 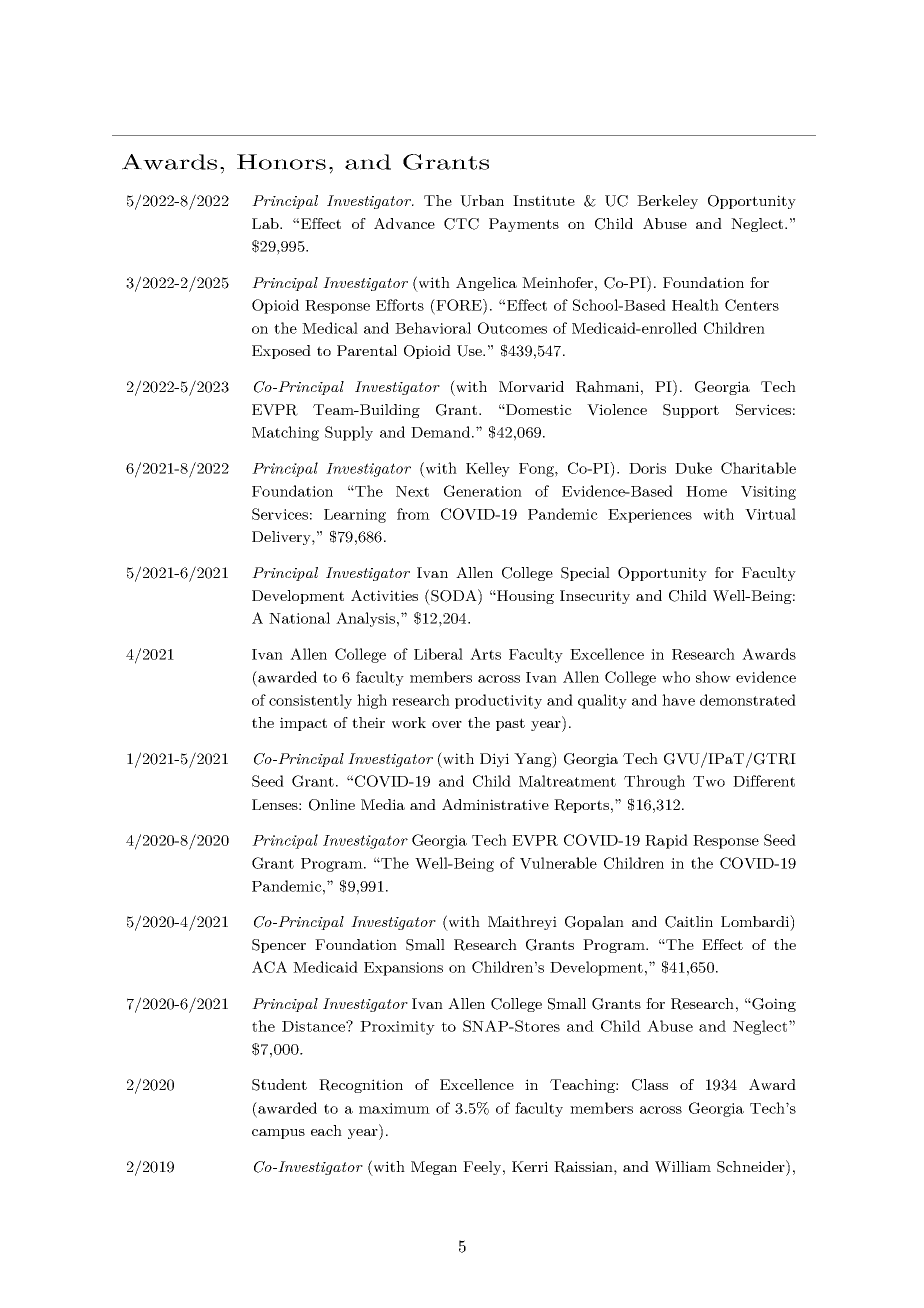 I want to click on Honors, so click(x=281, y=162).
